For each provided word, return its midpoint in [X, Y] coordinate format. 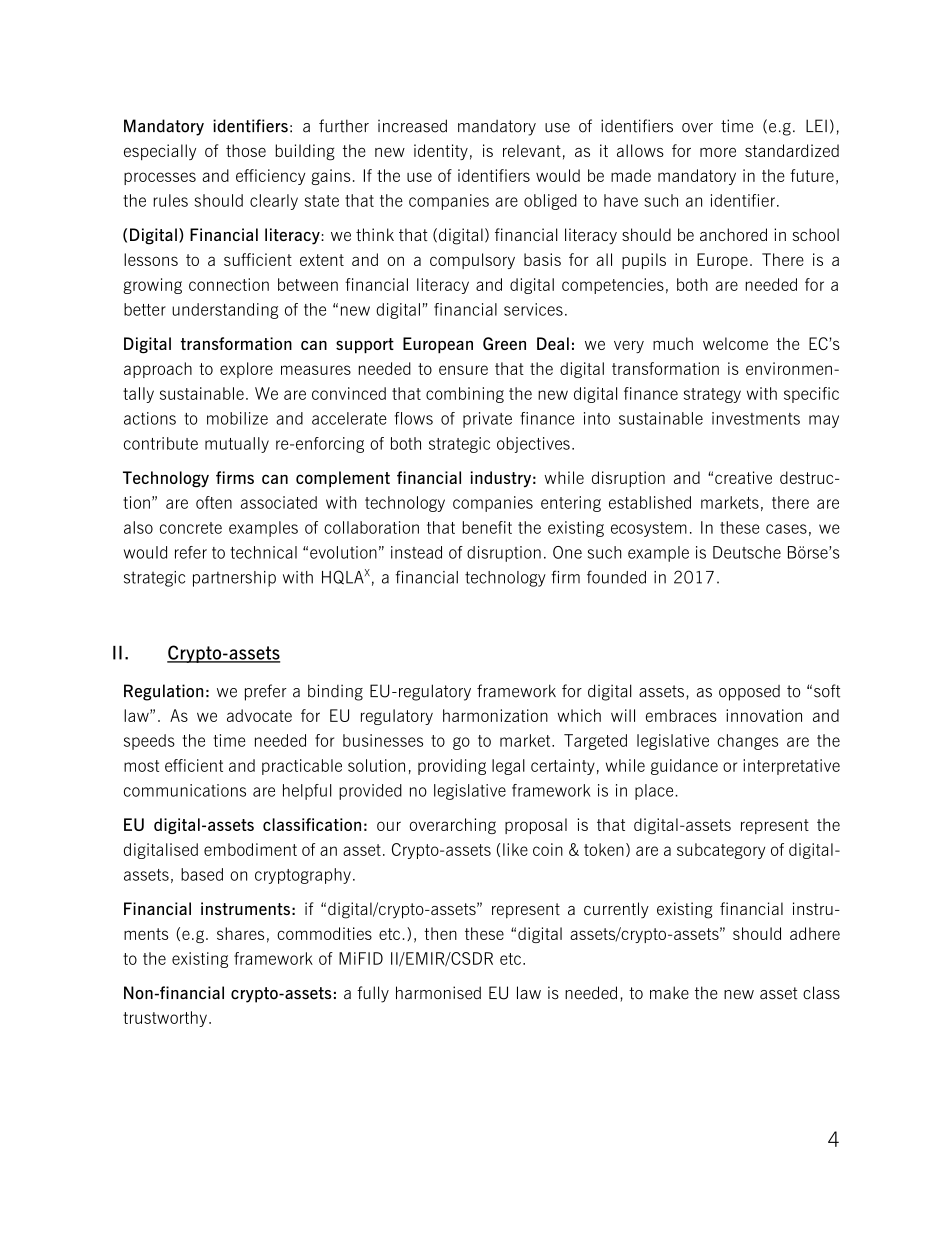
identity [441, 152]
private [487, 420]
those [246, 150]
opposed [749, 693]
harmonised [438, 993]
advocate [259, 715]
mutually [237, 445]
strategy [712, 395]
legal [508, 767]
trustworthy [165, 1019]
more [718, 152]
